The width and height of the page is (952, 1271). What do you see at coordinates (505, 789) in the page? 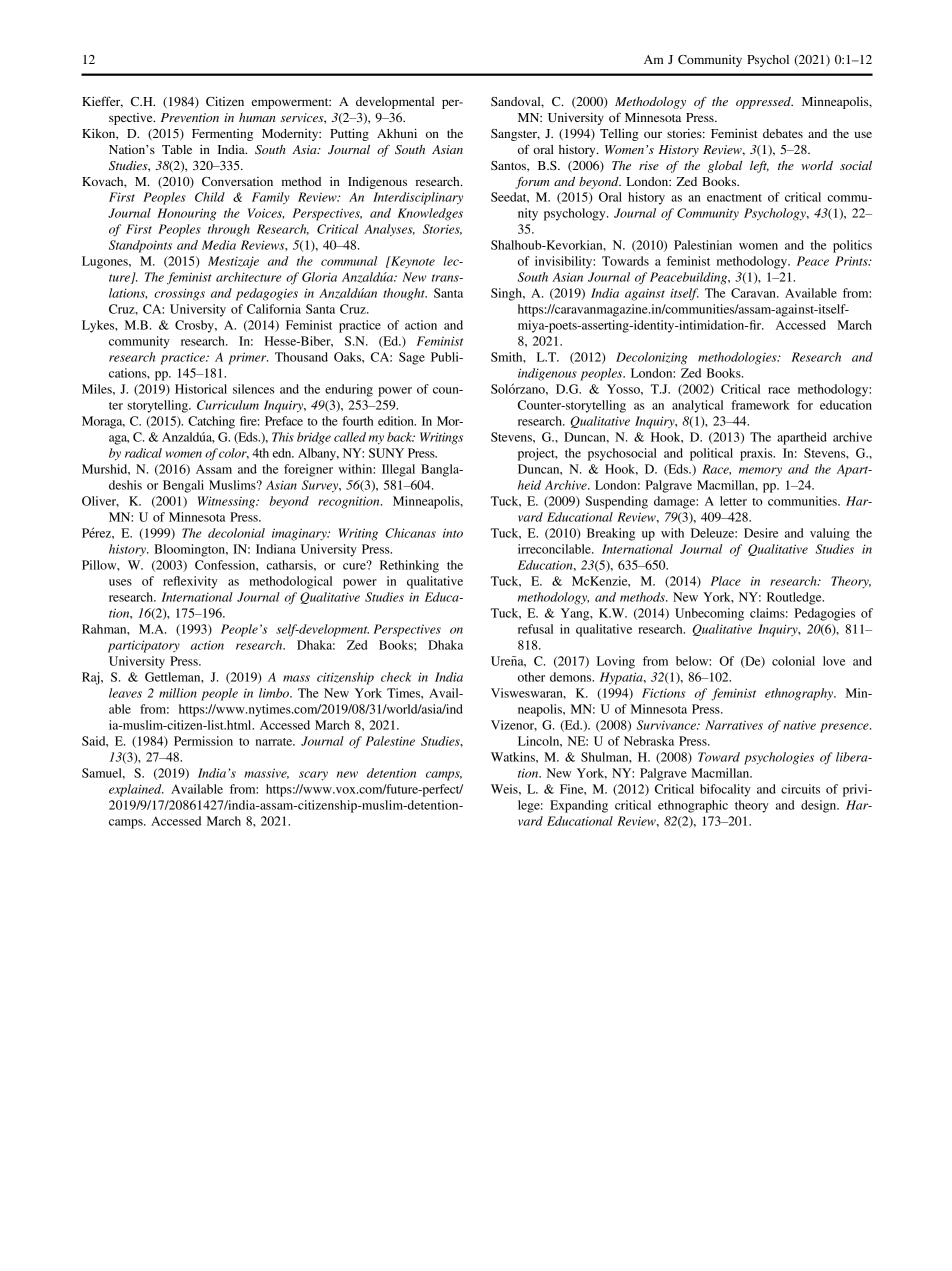
I see `Weis` at bounding box center [505, 789].
